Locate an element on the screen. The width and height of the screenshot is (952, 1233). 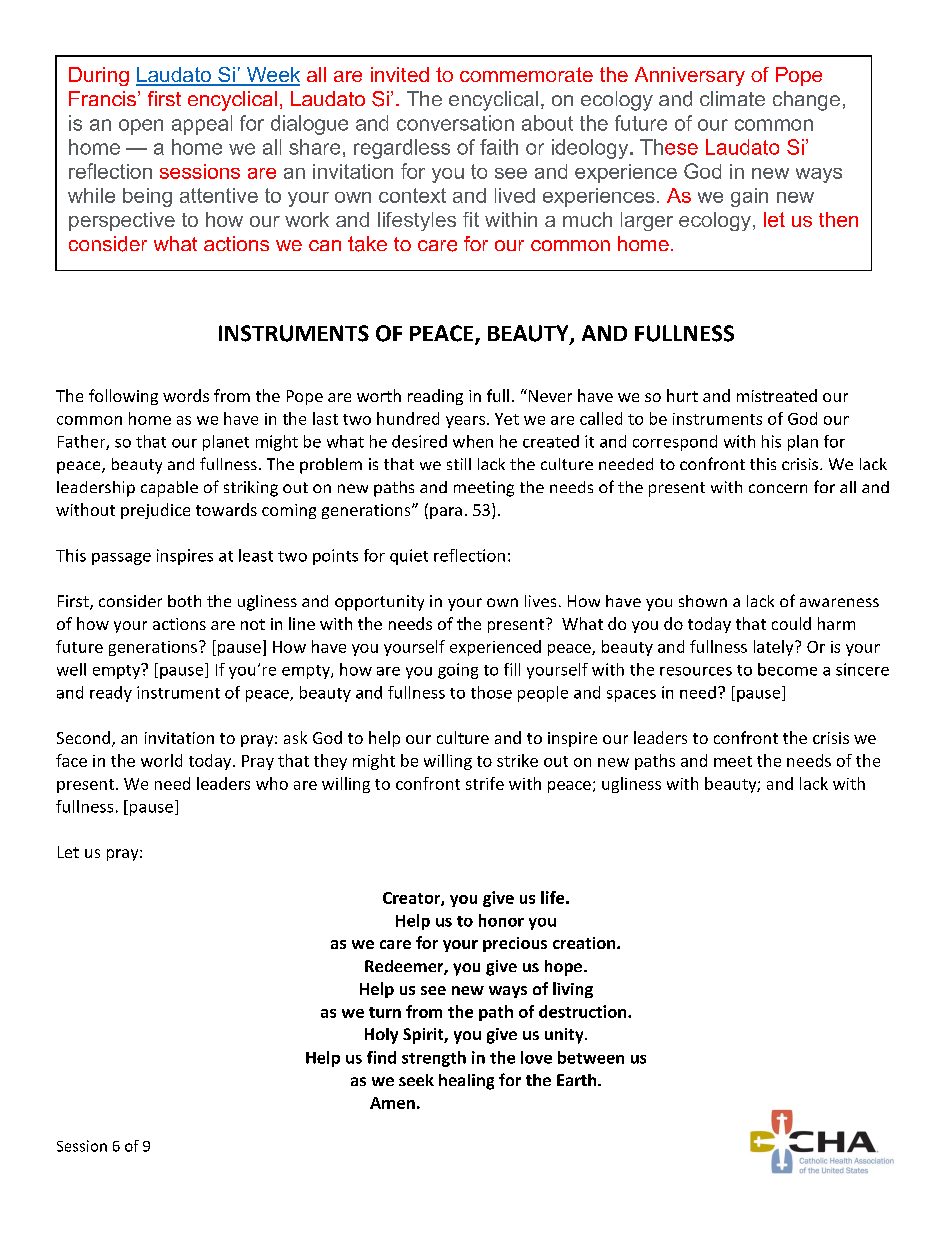
could is located at coordinates (791, 623).
